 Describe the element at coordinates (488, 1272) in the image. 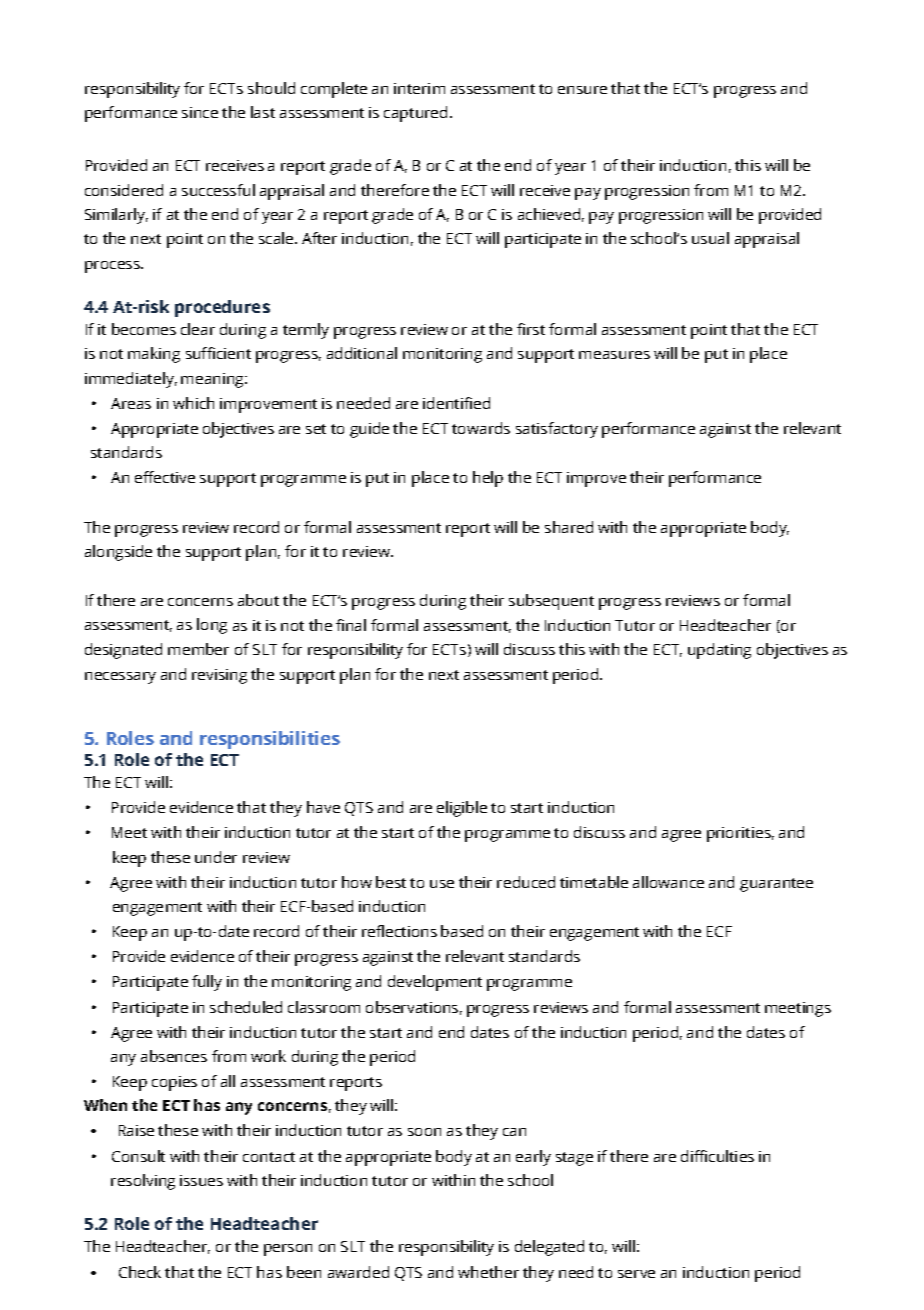

I see `whether` at that location.
